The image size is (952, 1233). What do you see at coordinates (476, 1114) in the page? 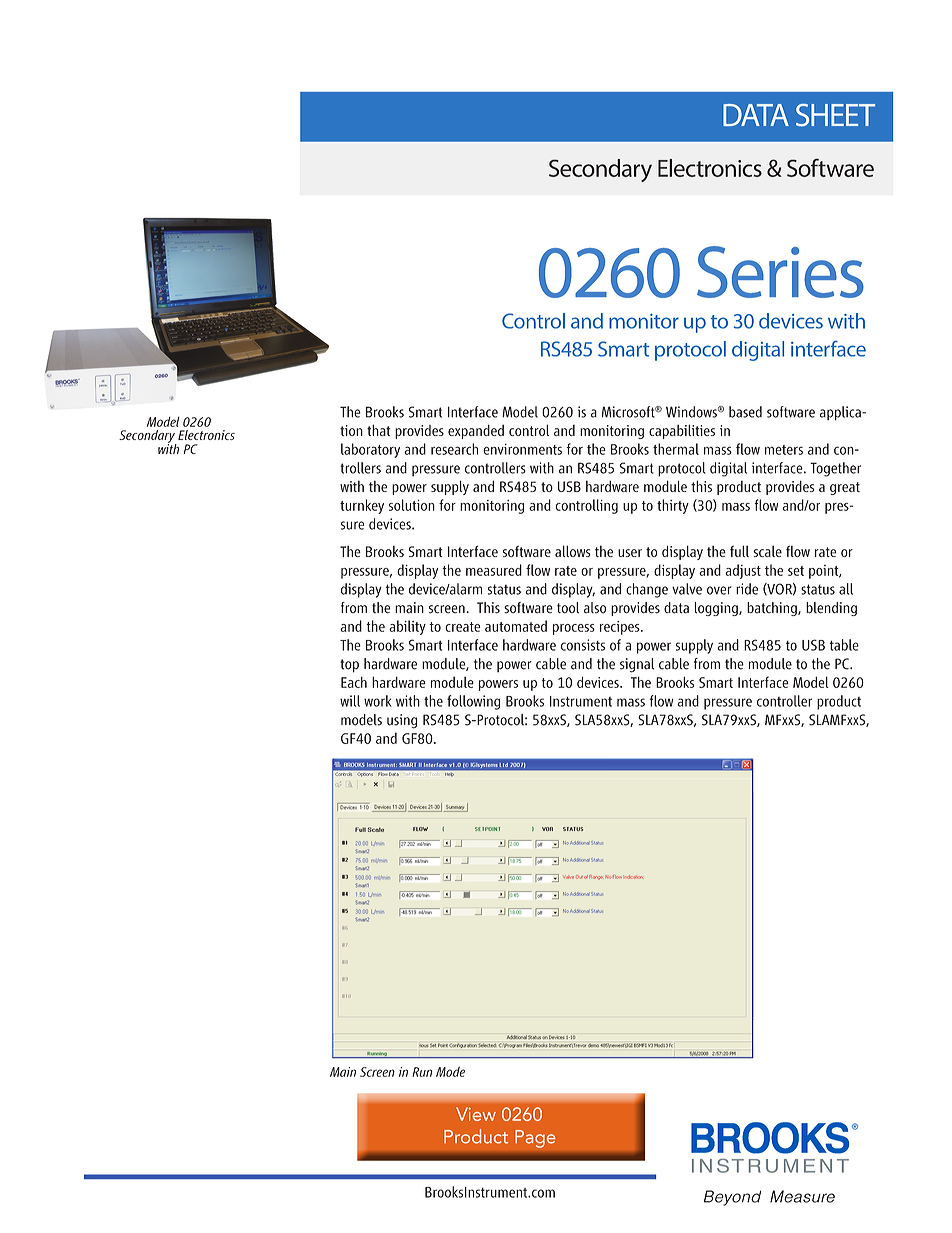
I see `View` at bounding box center [476, 1114].
